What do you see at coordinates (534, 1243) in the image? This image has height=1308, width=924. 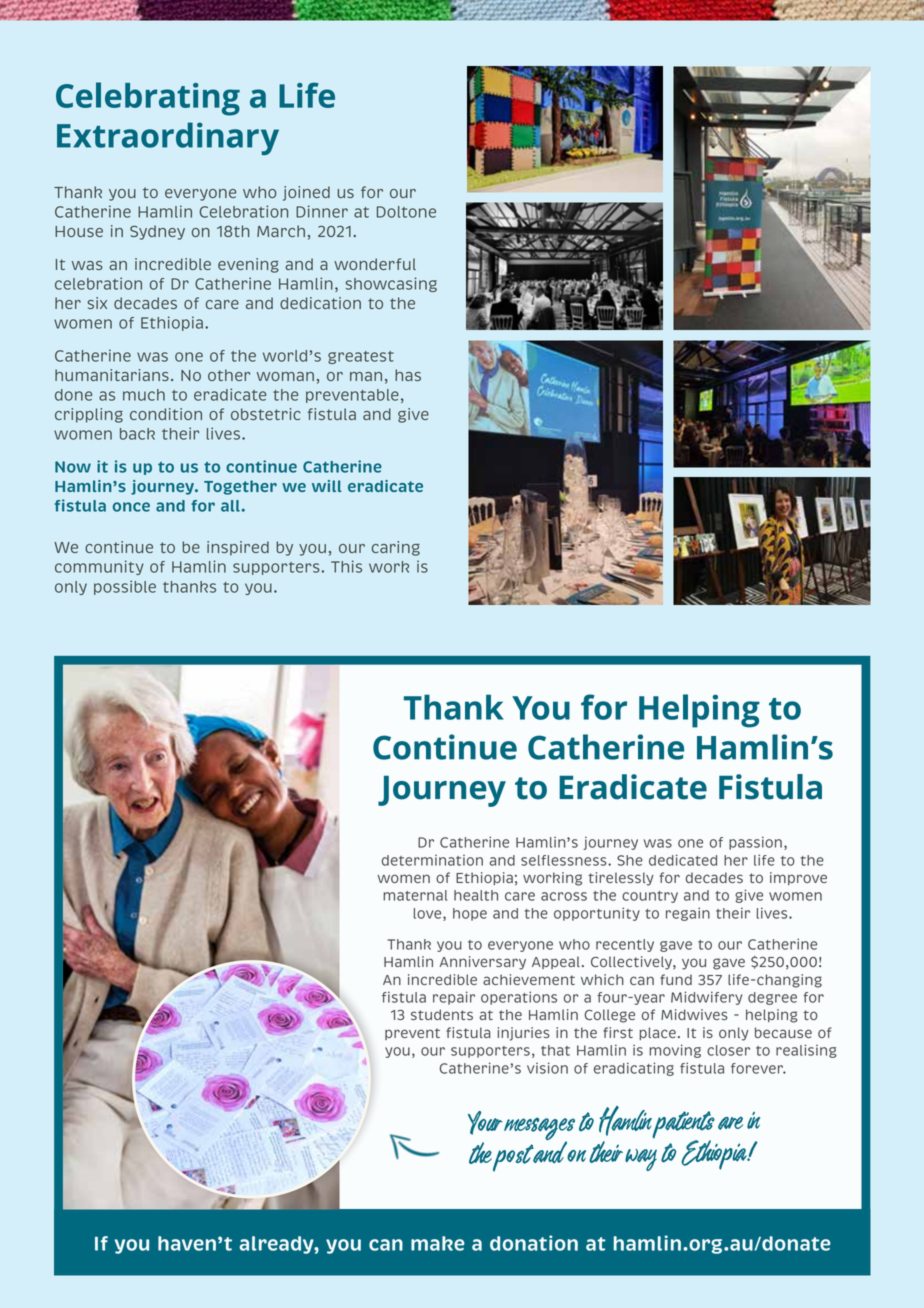 I see `donation` at bounding box center [534, 1243].
